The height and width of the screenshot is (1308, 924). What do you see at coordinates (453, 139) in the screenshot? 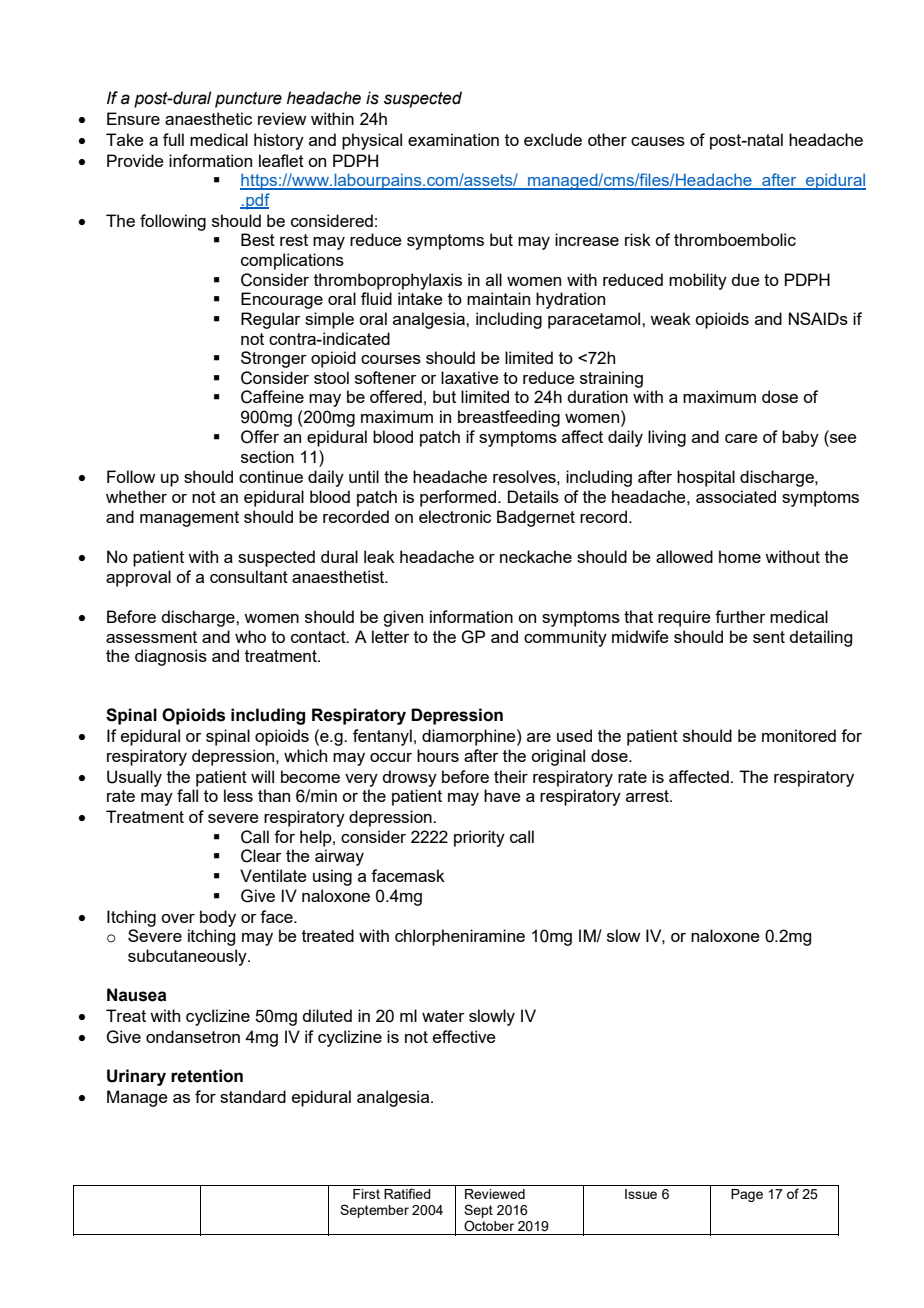
I see `examination` at bounding box center [453, 139].
